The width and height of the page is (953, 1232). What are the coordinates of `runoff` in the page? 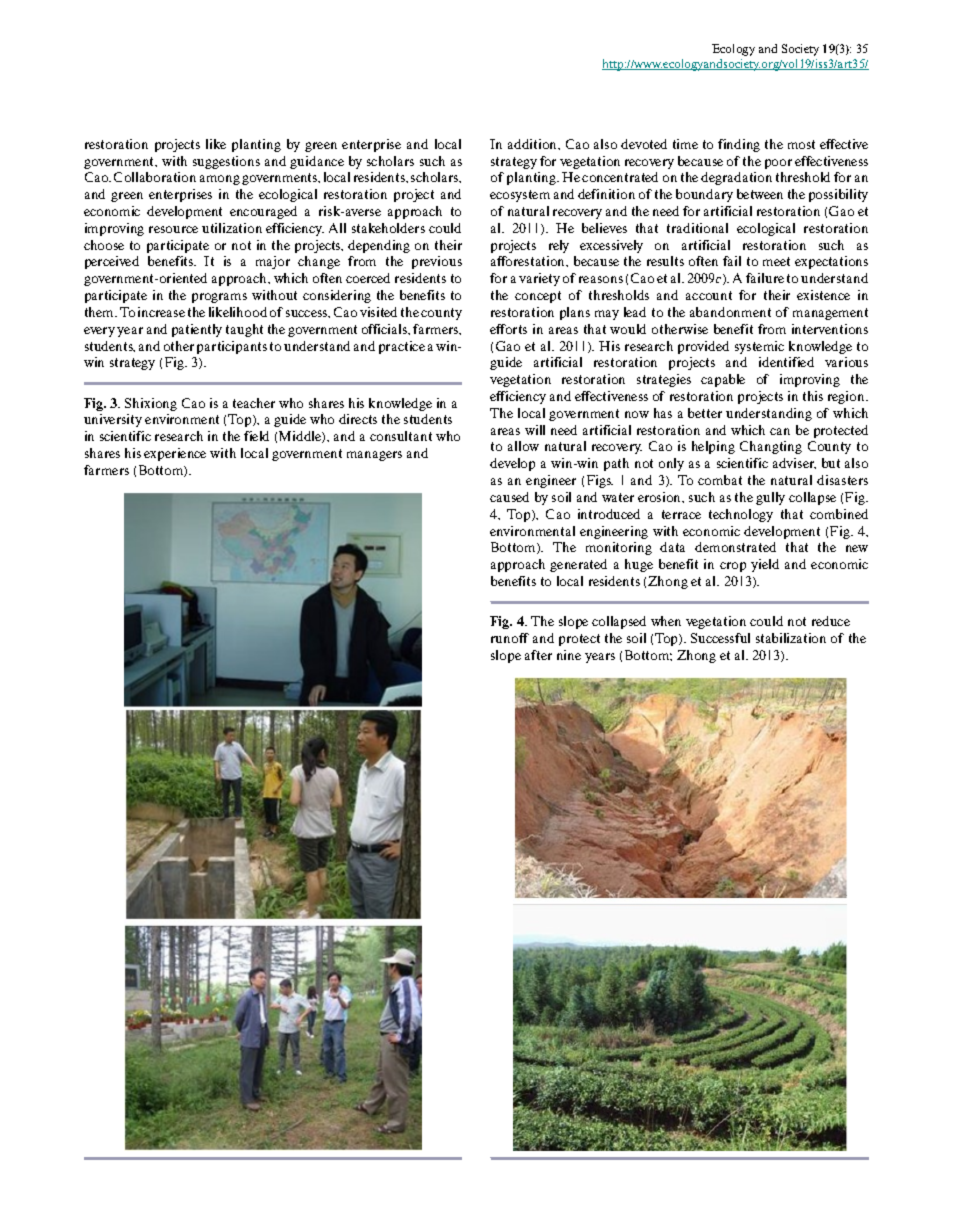 It's located at (510, 638).
